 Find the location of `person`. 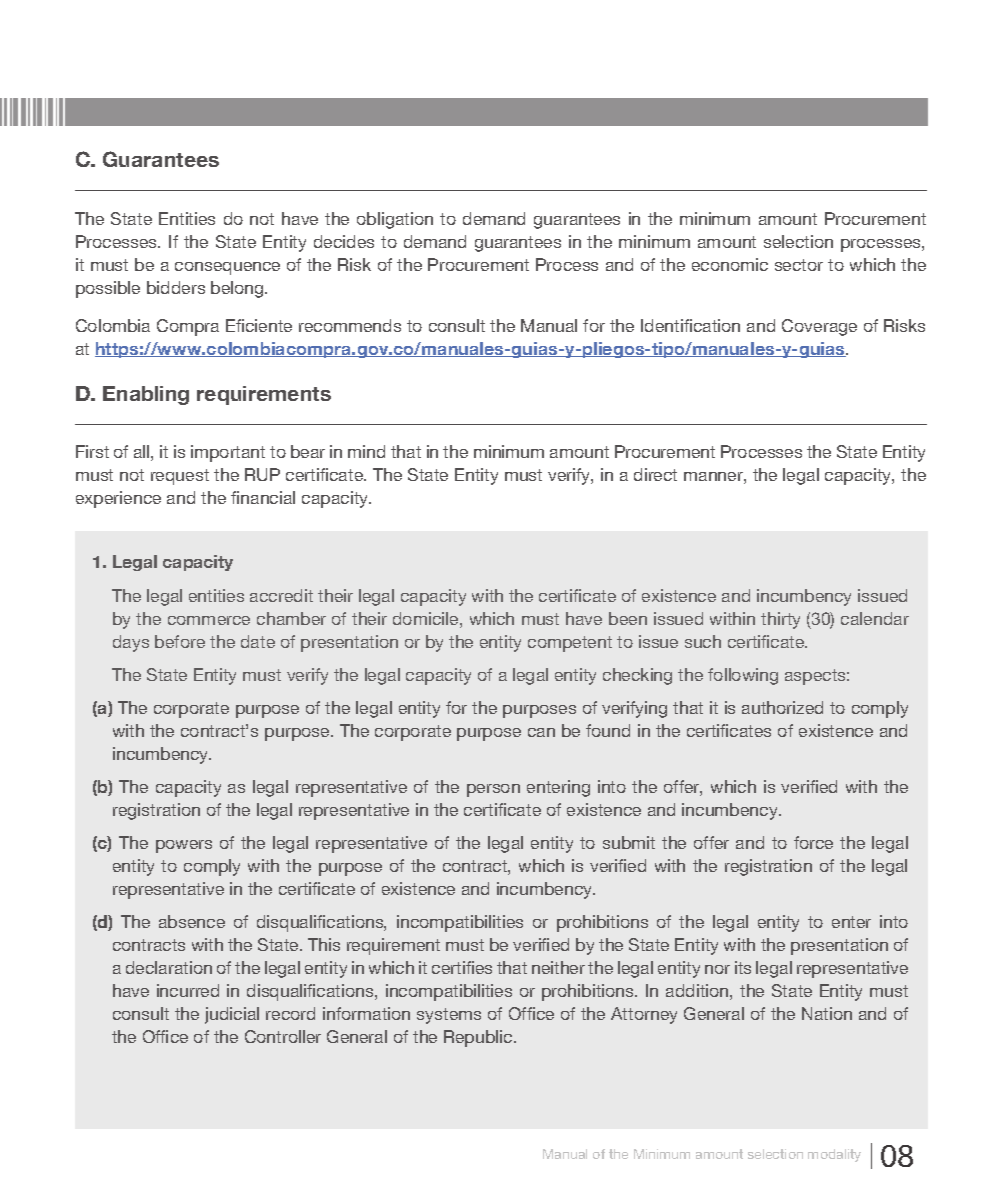

person is located at coordinates (493, 790).
